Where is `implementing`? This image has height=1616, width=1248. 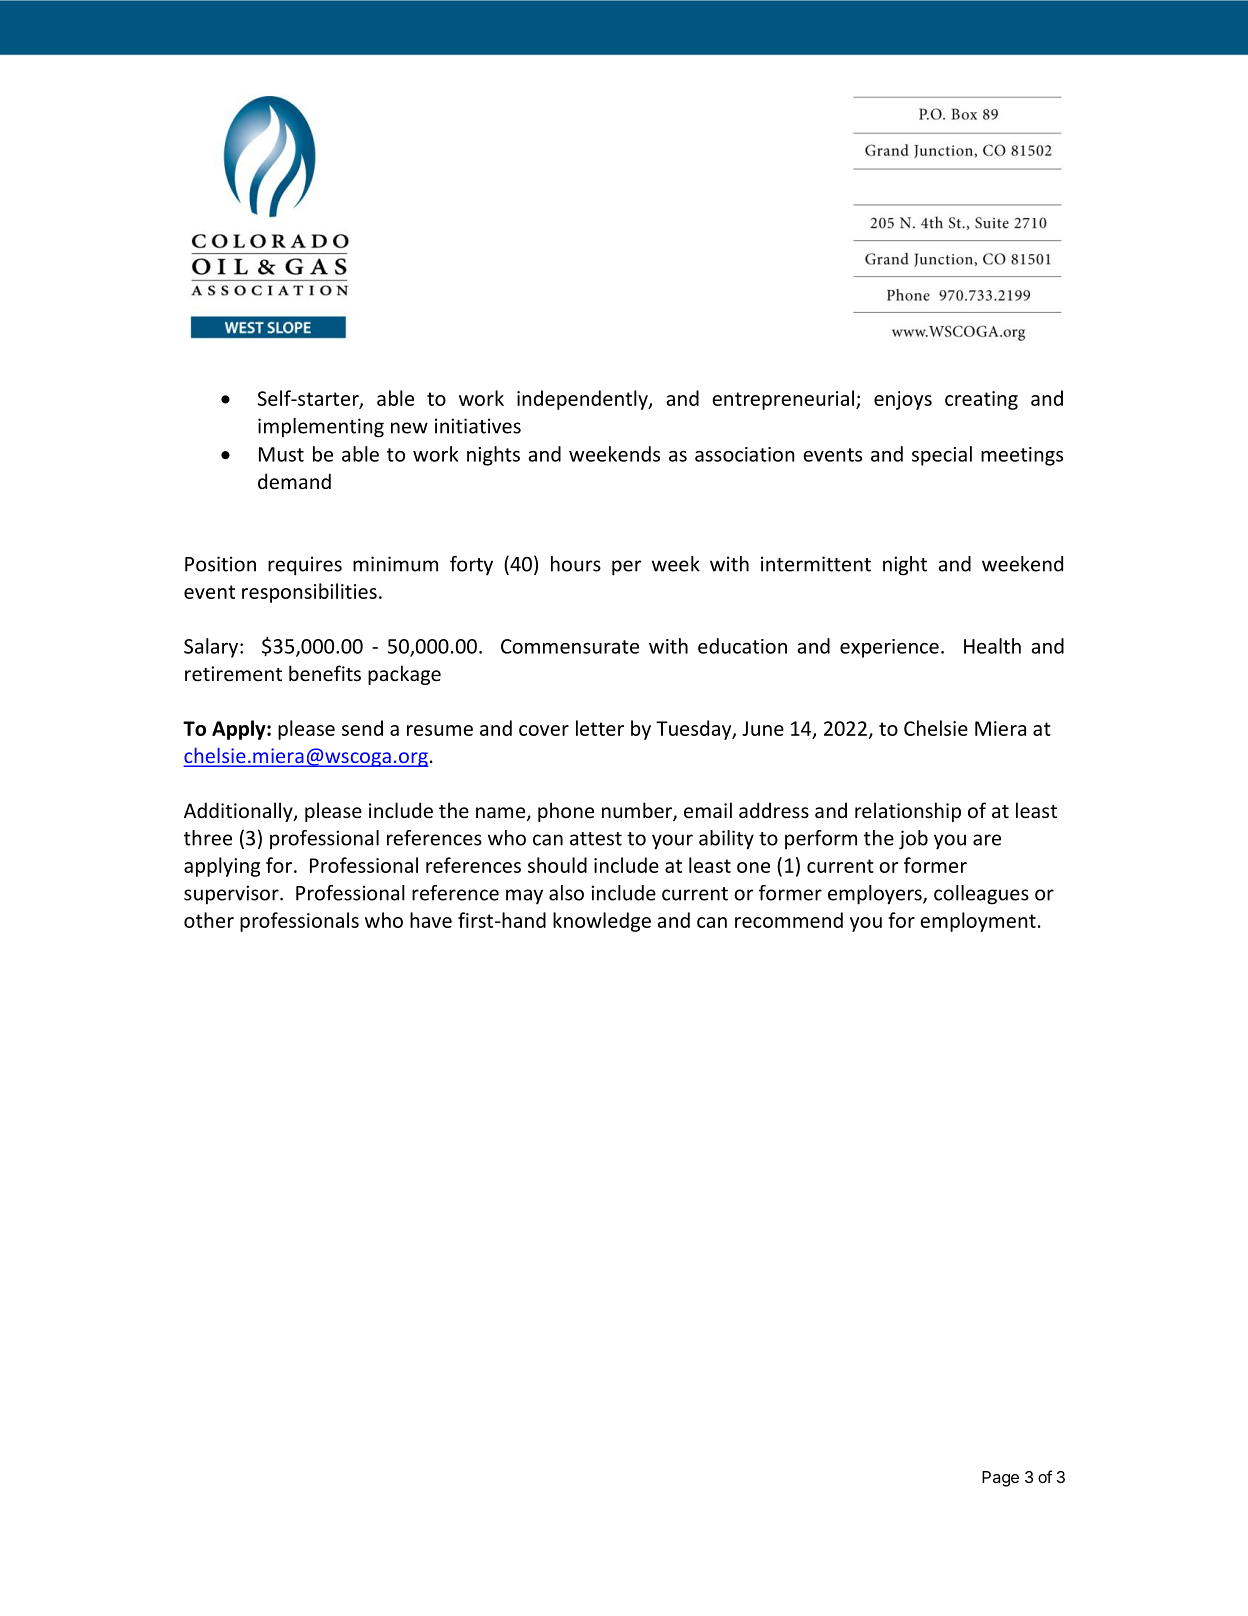
implementing is located at coordinates (321, 428).
